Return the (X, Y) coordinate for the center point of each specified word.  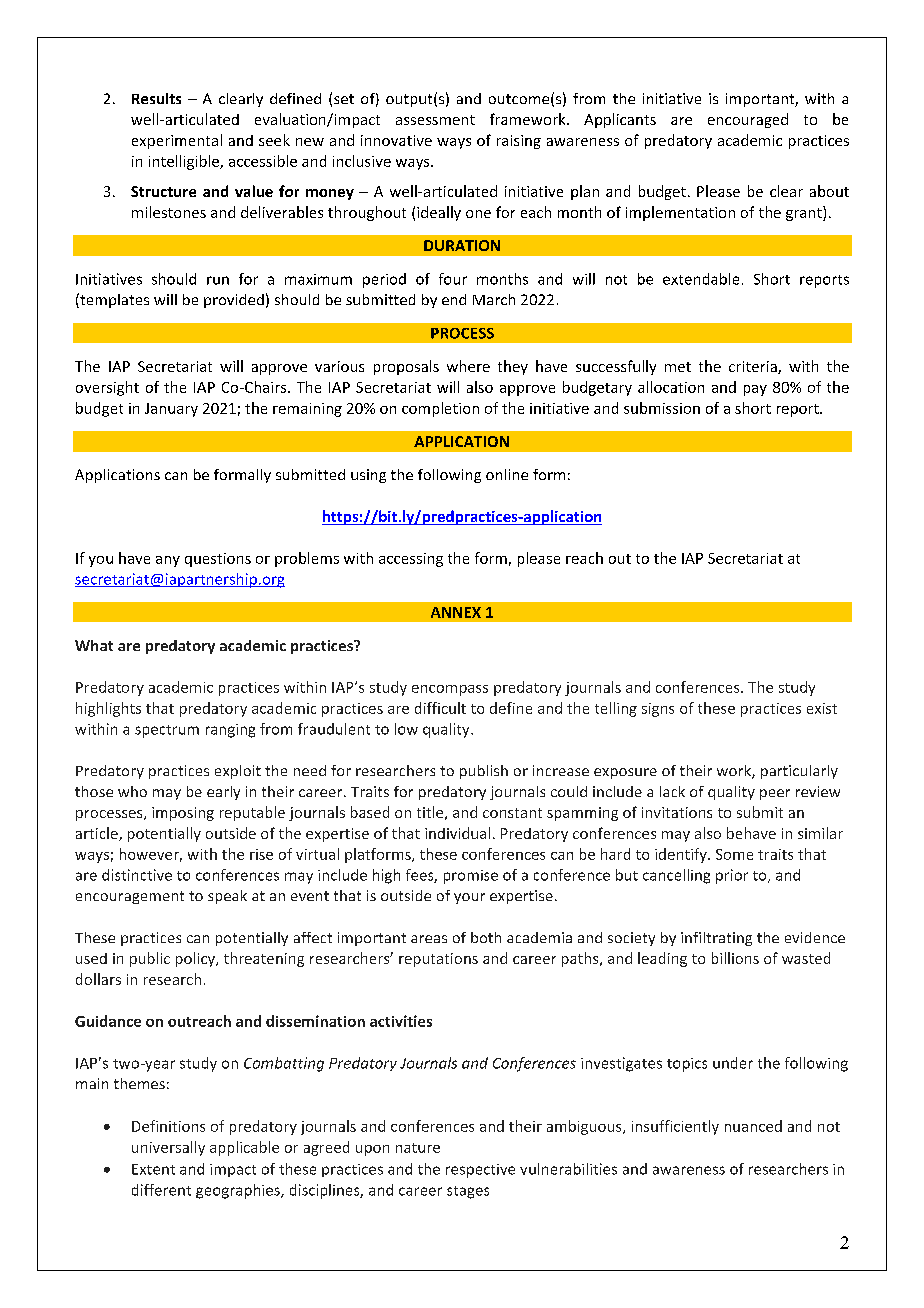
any (168, 561)
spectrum (167, 731)
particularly (799, 772)
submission (662, 408)
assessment (435, 120)
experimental (177, 141)
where (468, 366)
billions (735, 958)
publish (484, 772)
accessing (411, 560)
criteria (754, 367)
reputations (438, 960)
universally (168, 1148)
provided (234, 301)
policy (196, 959)
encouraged (748, 120)
